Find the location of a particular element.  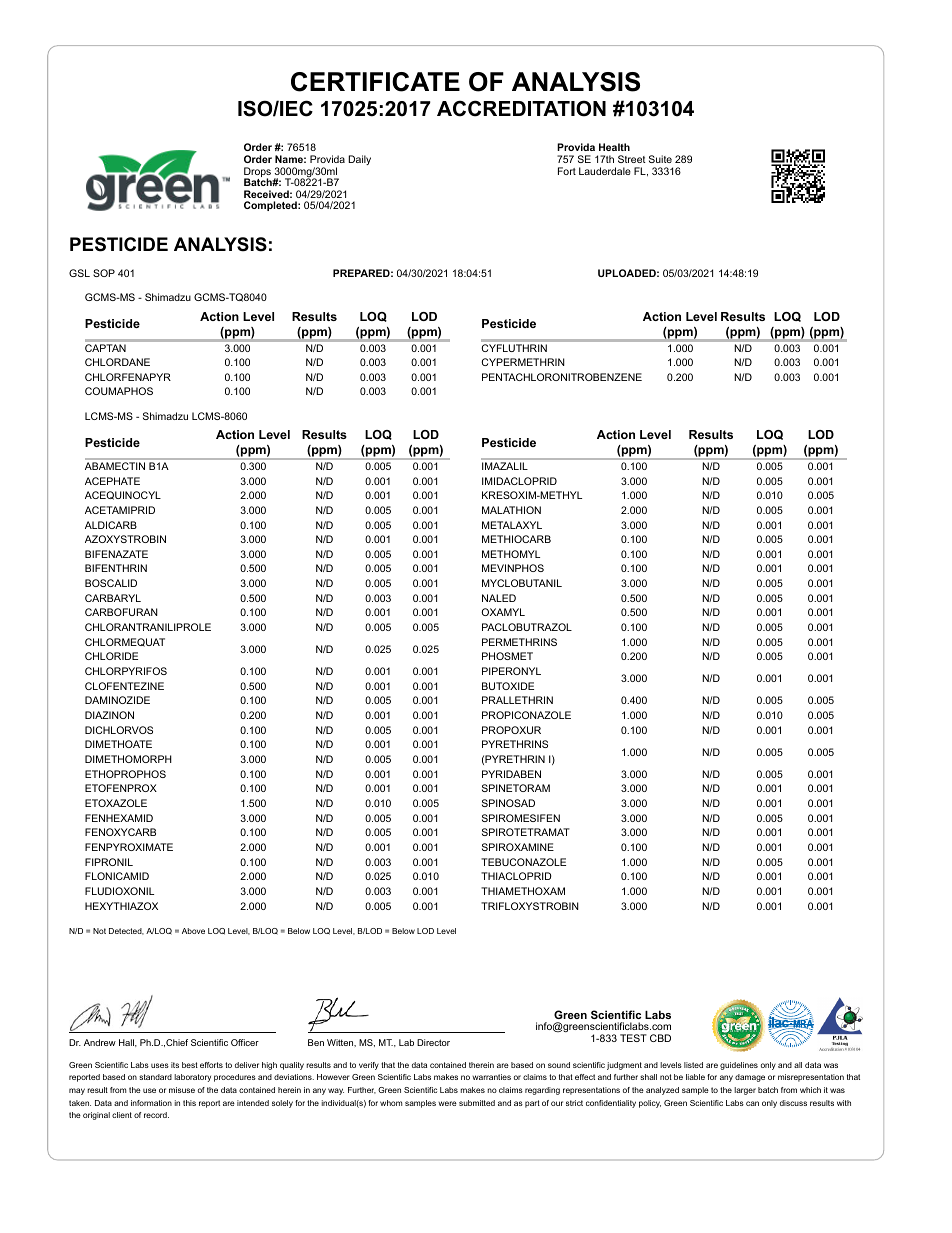

misuse is located at coordinates (182, 1090).
